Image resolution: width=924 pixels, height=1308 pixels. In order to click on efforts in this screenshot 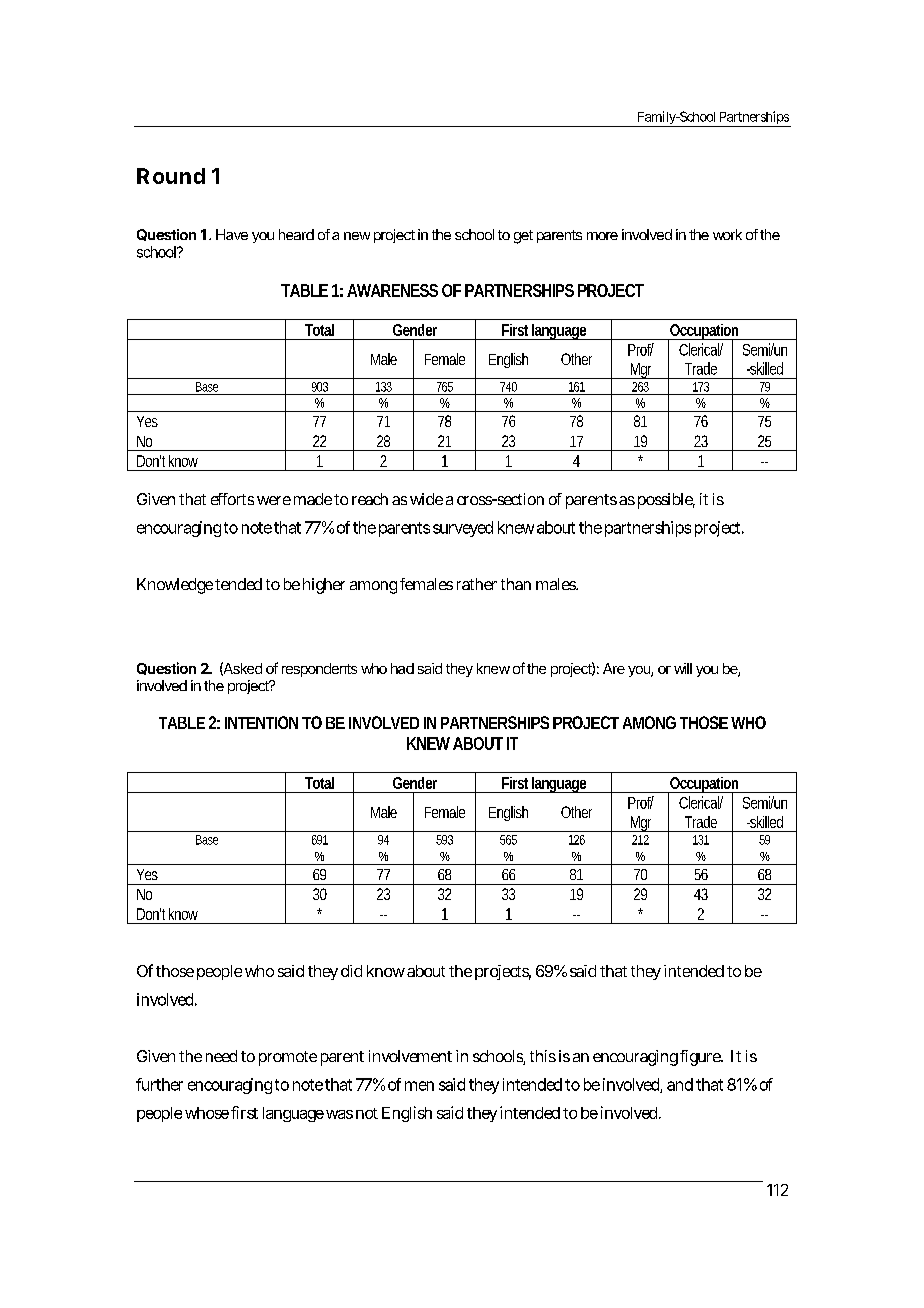, I will do `click(232, 499)`.
